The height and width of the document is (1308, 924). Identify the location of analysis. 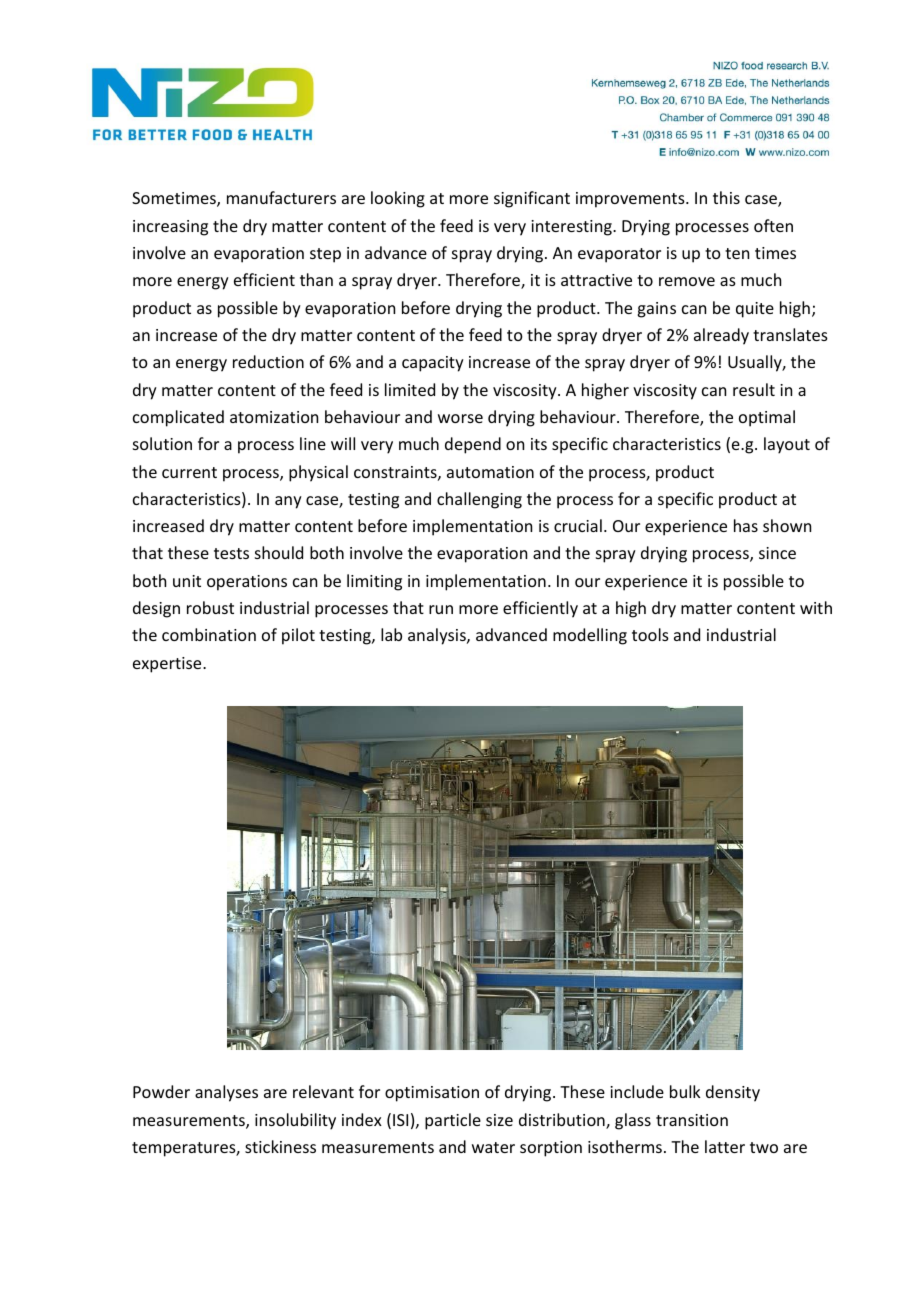
(438, 636).
